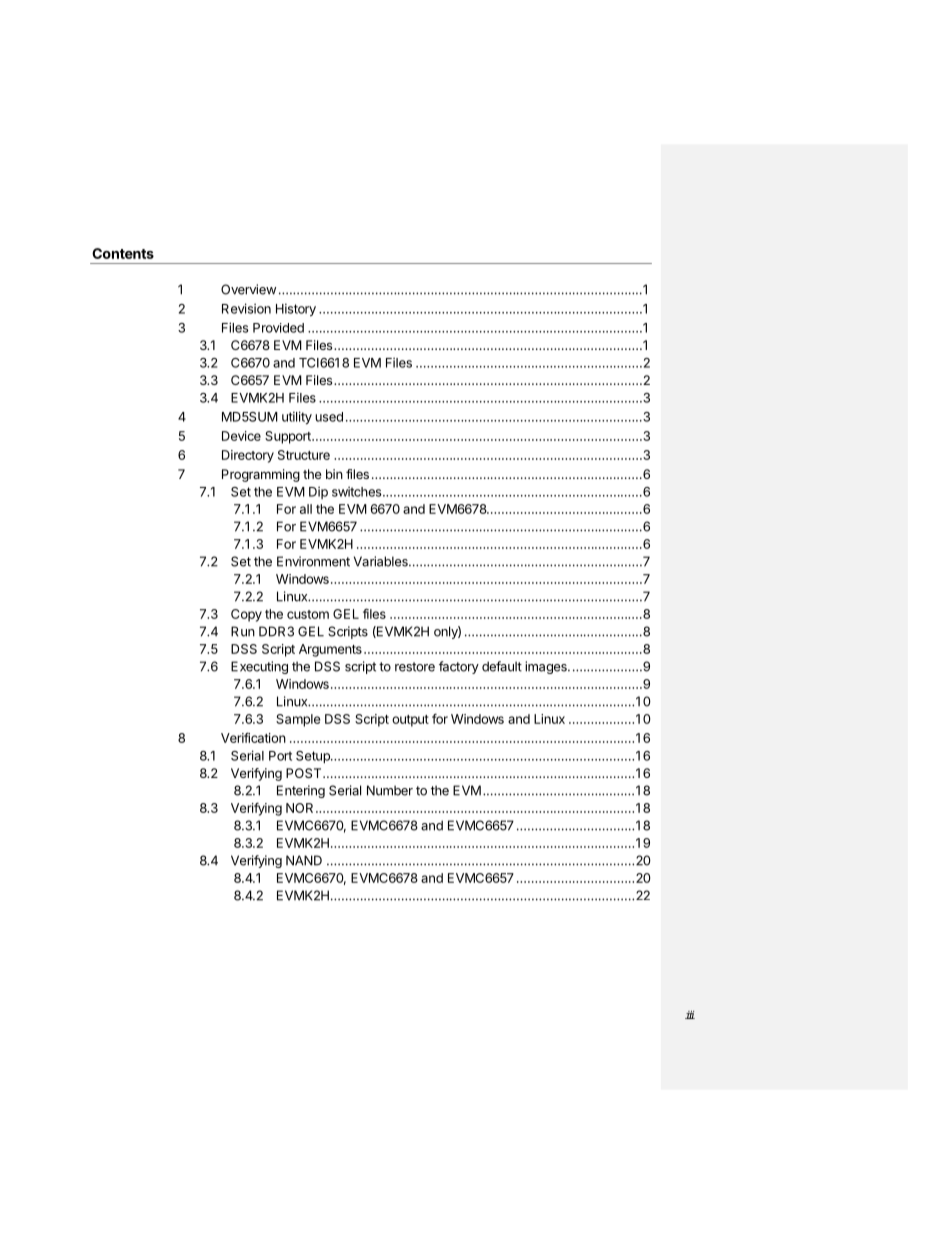 The image size is (952, 1233). I want to click on NAND, so click(304, 860).
